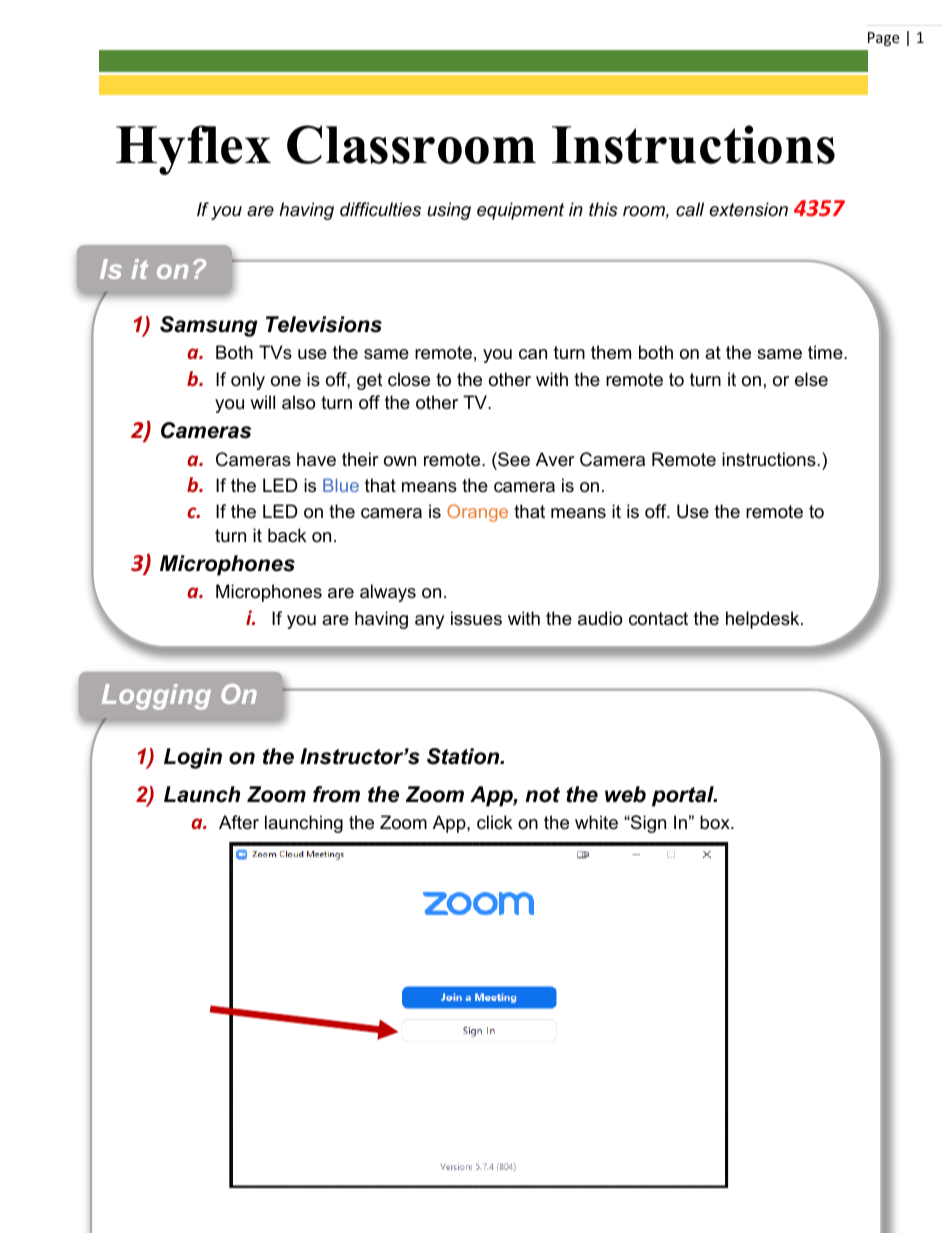 This screenshot has width=952, height=1233. Describe the element at coordinates (542, 795) in the screenshot. I see `not` at that location.
